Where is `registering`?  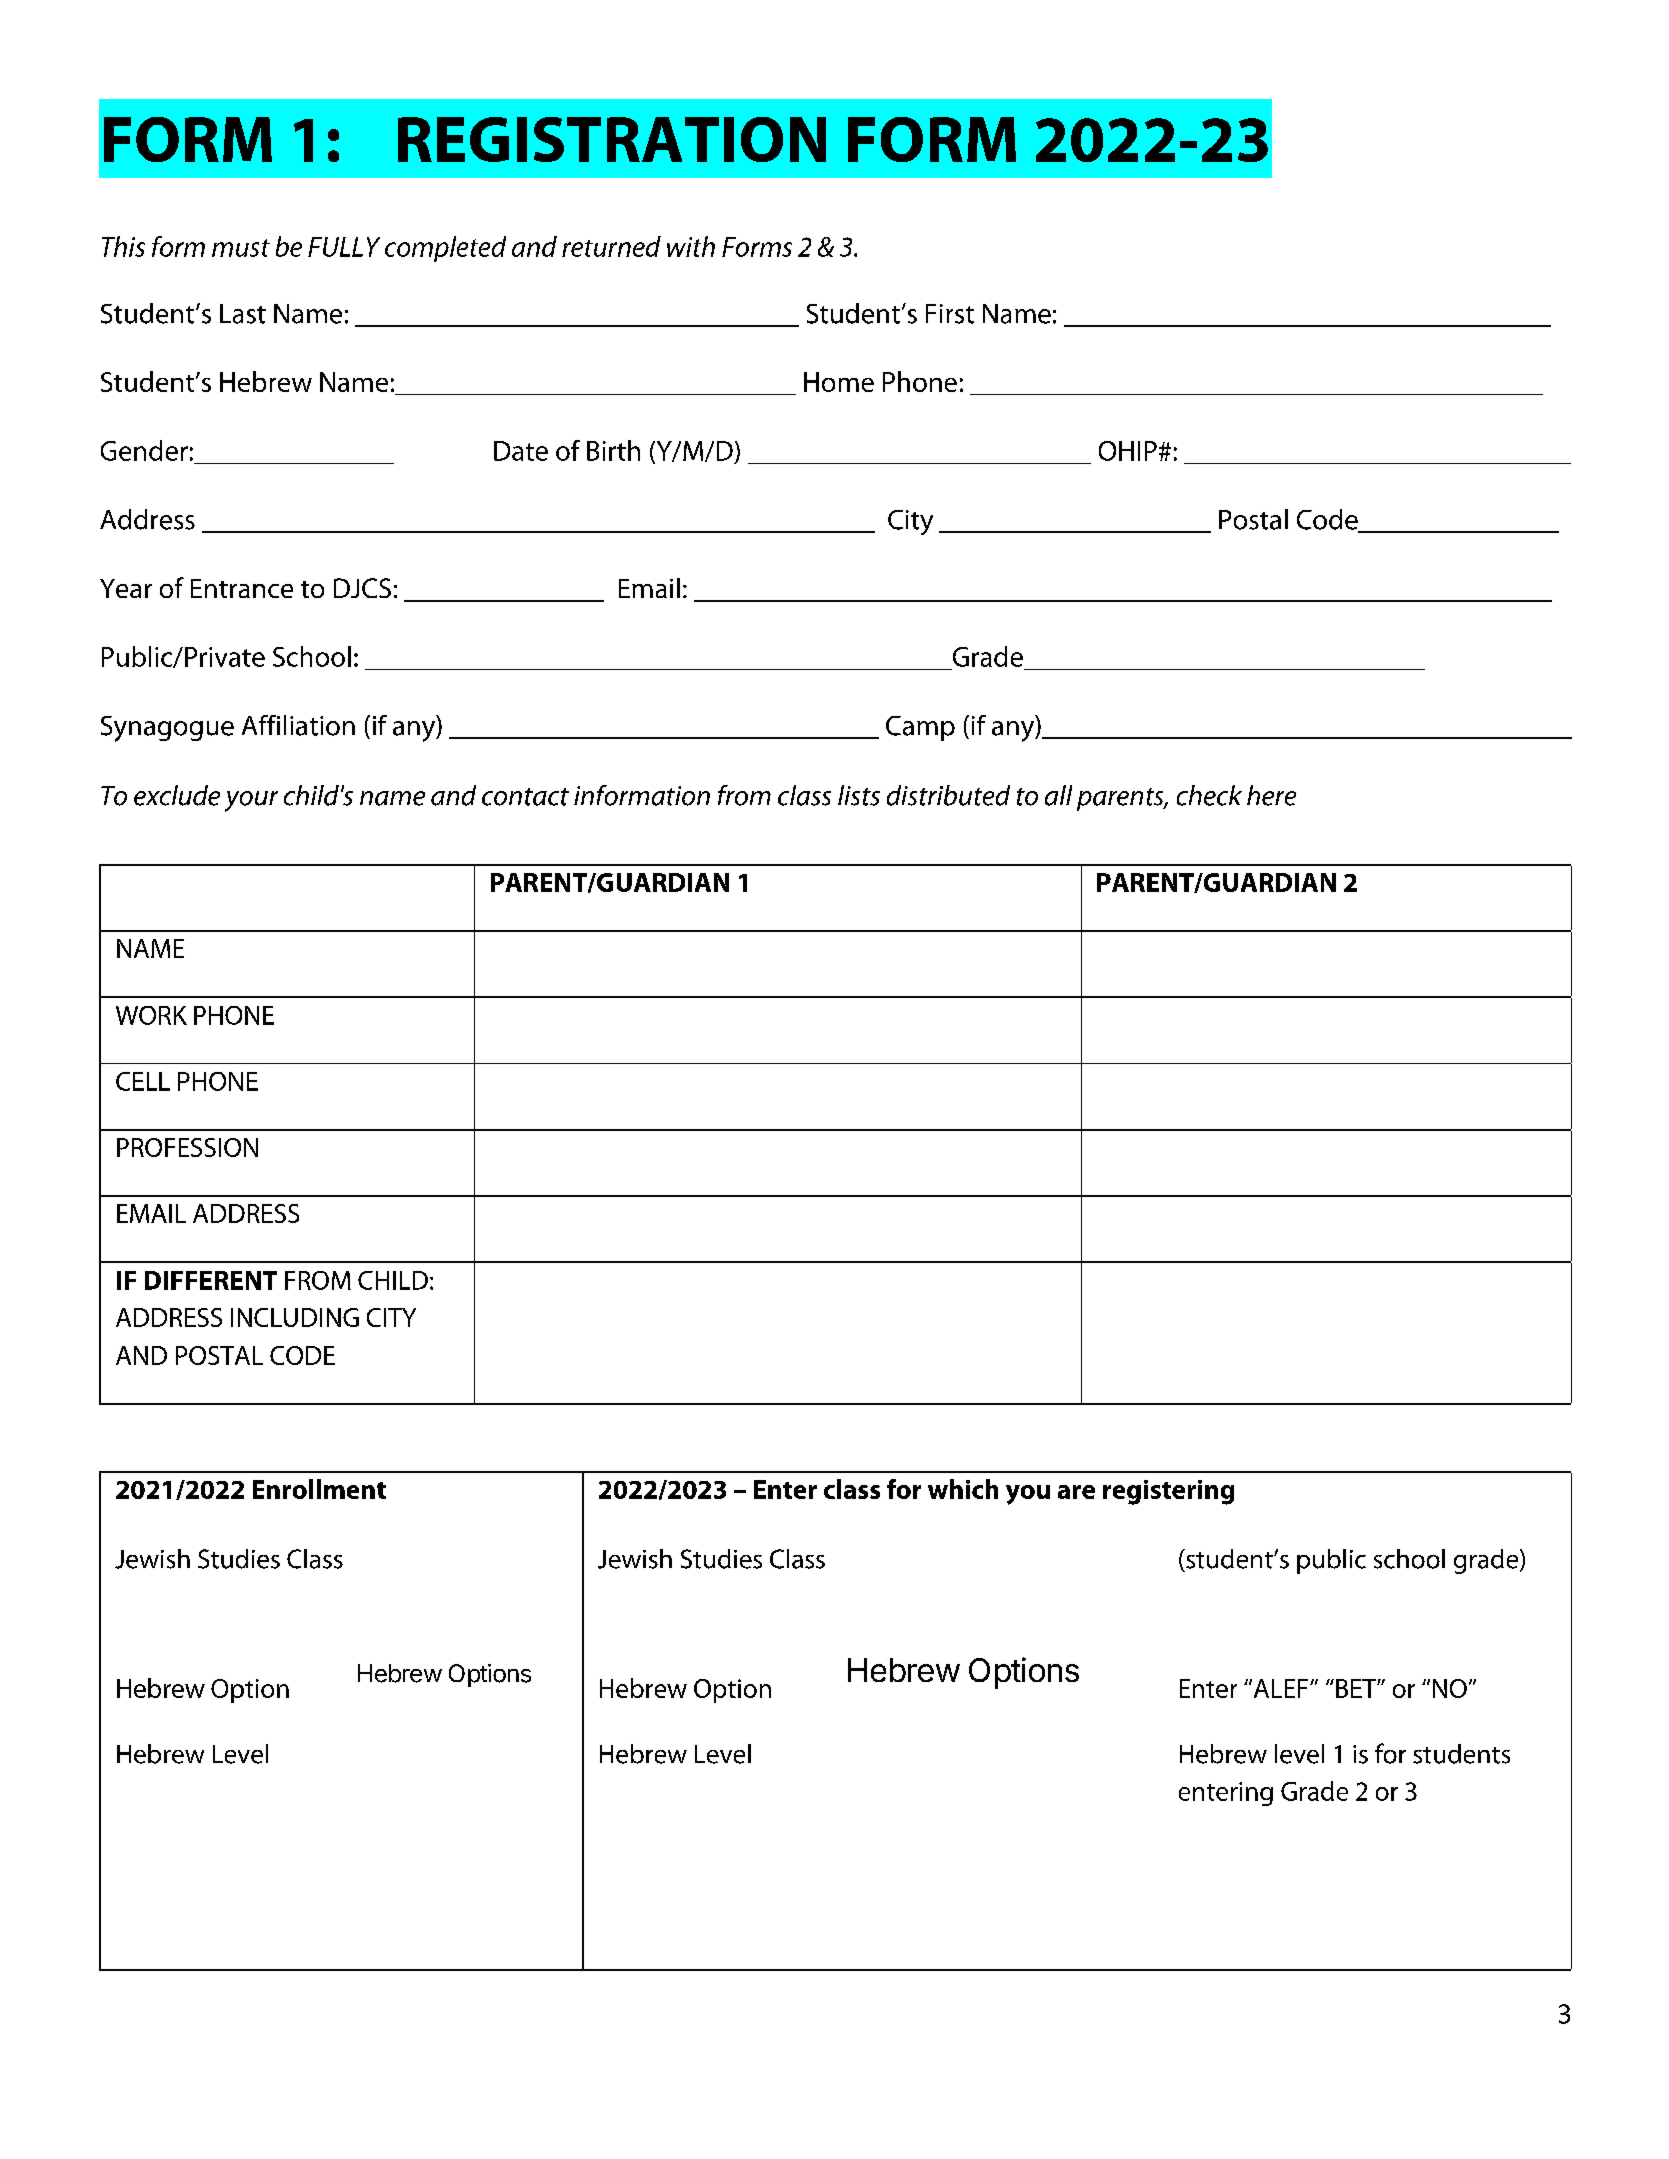 registering is located at coordinates (1168, 1492).
